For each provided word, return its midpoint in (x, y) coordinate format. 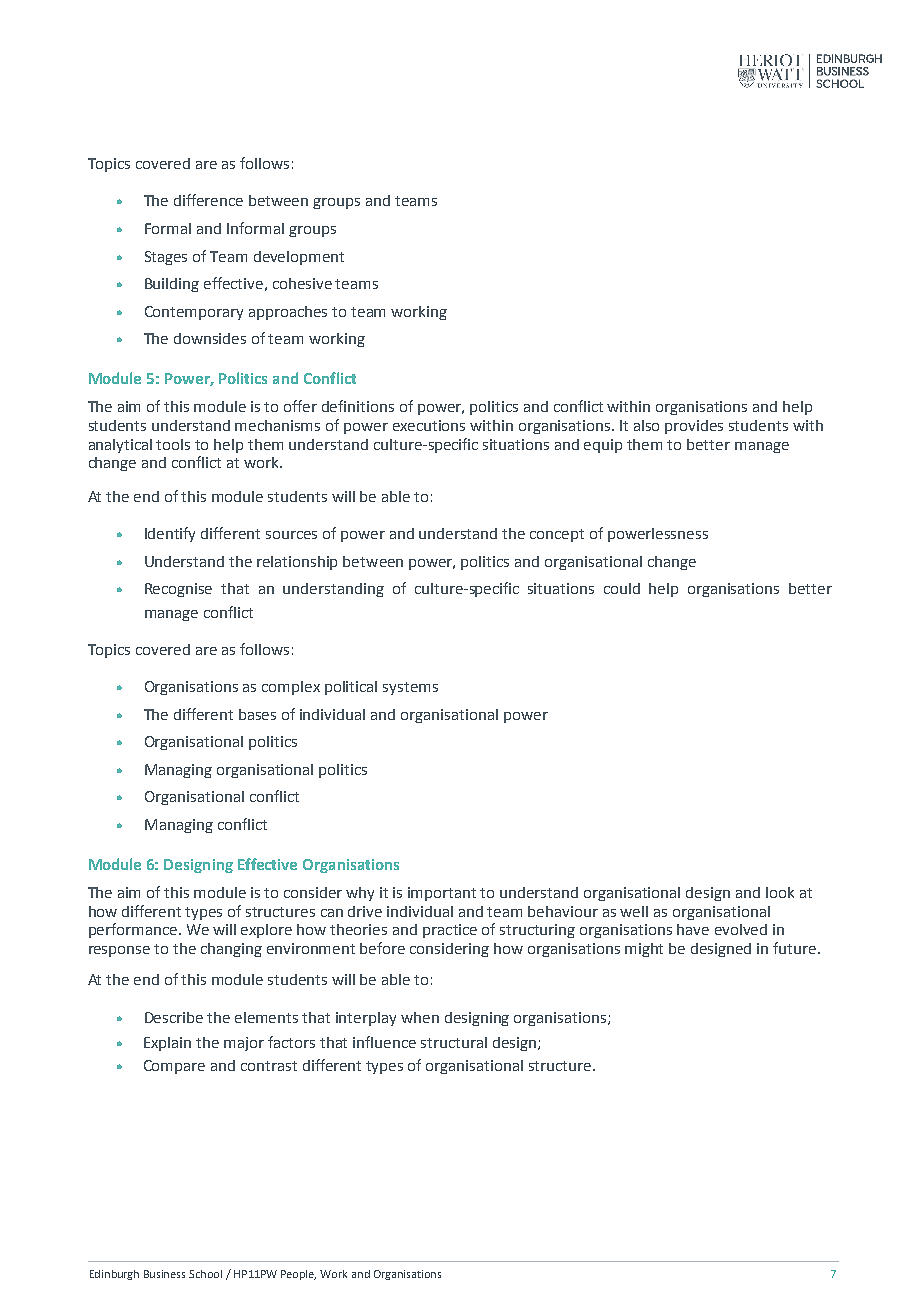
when (420, 1017)
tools (173, 444)
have (693, 929)
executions (429, 425)
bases (257, 714)
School (205, 1274)
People (298, 1275)
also (646, 425)
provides (694, 427)
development (299, 258)
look (780, 892)
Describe (174, 1017)
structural (454, 1042)
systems (410, 688)
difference (208, 200)
